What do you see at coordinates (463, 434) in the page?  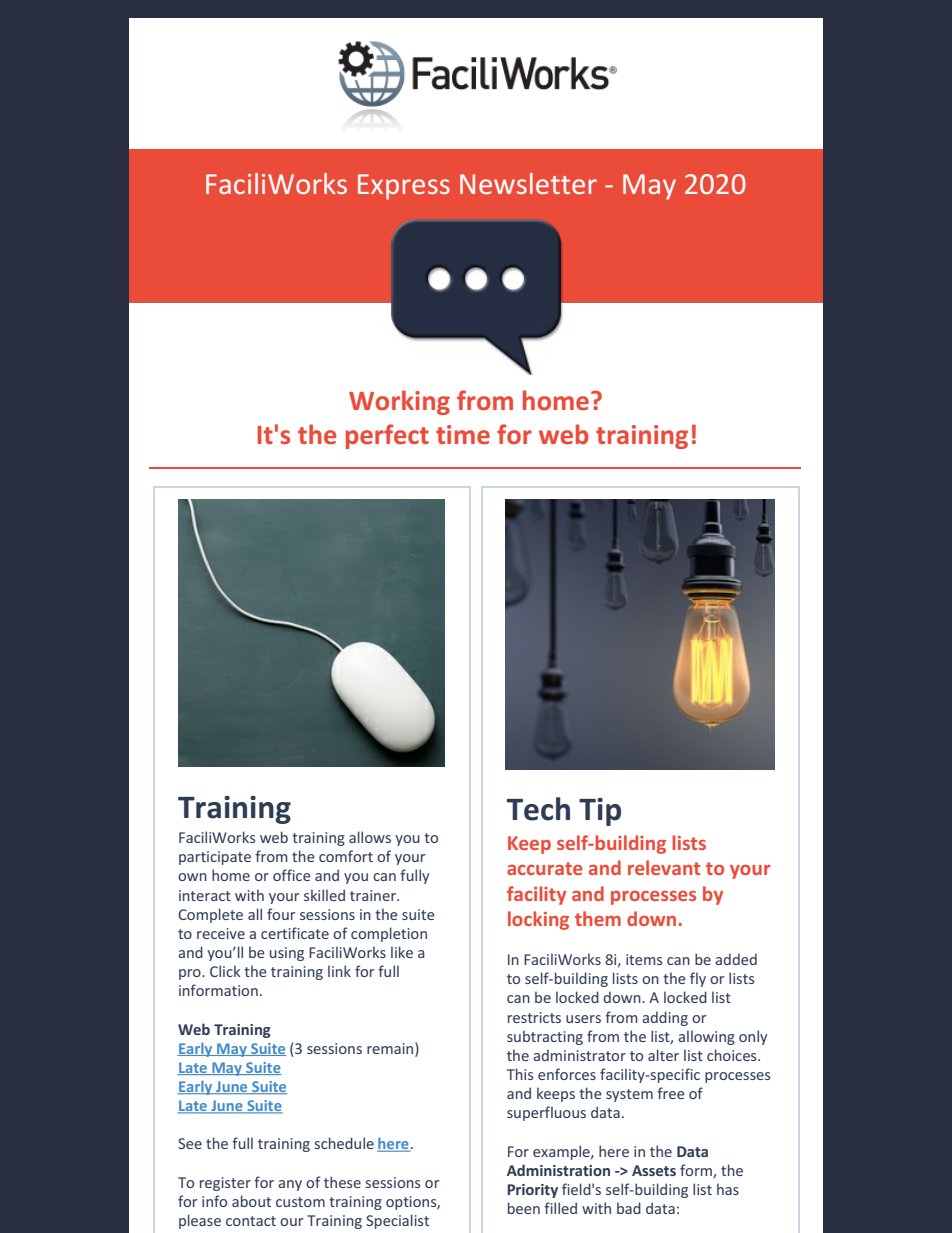 I see `time` at bounding box center [463, 434].
